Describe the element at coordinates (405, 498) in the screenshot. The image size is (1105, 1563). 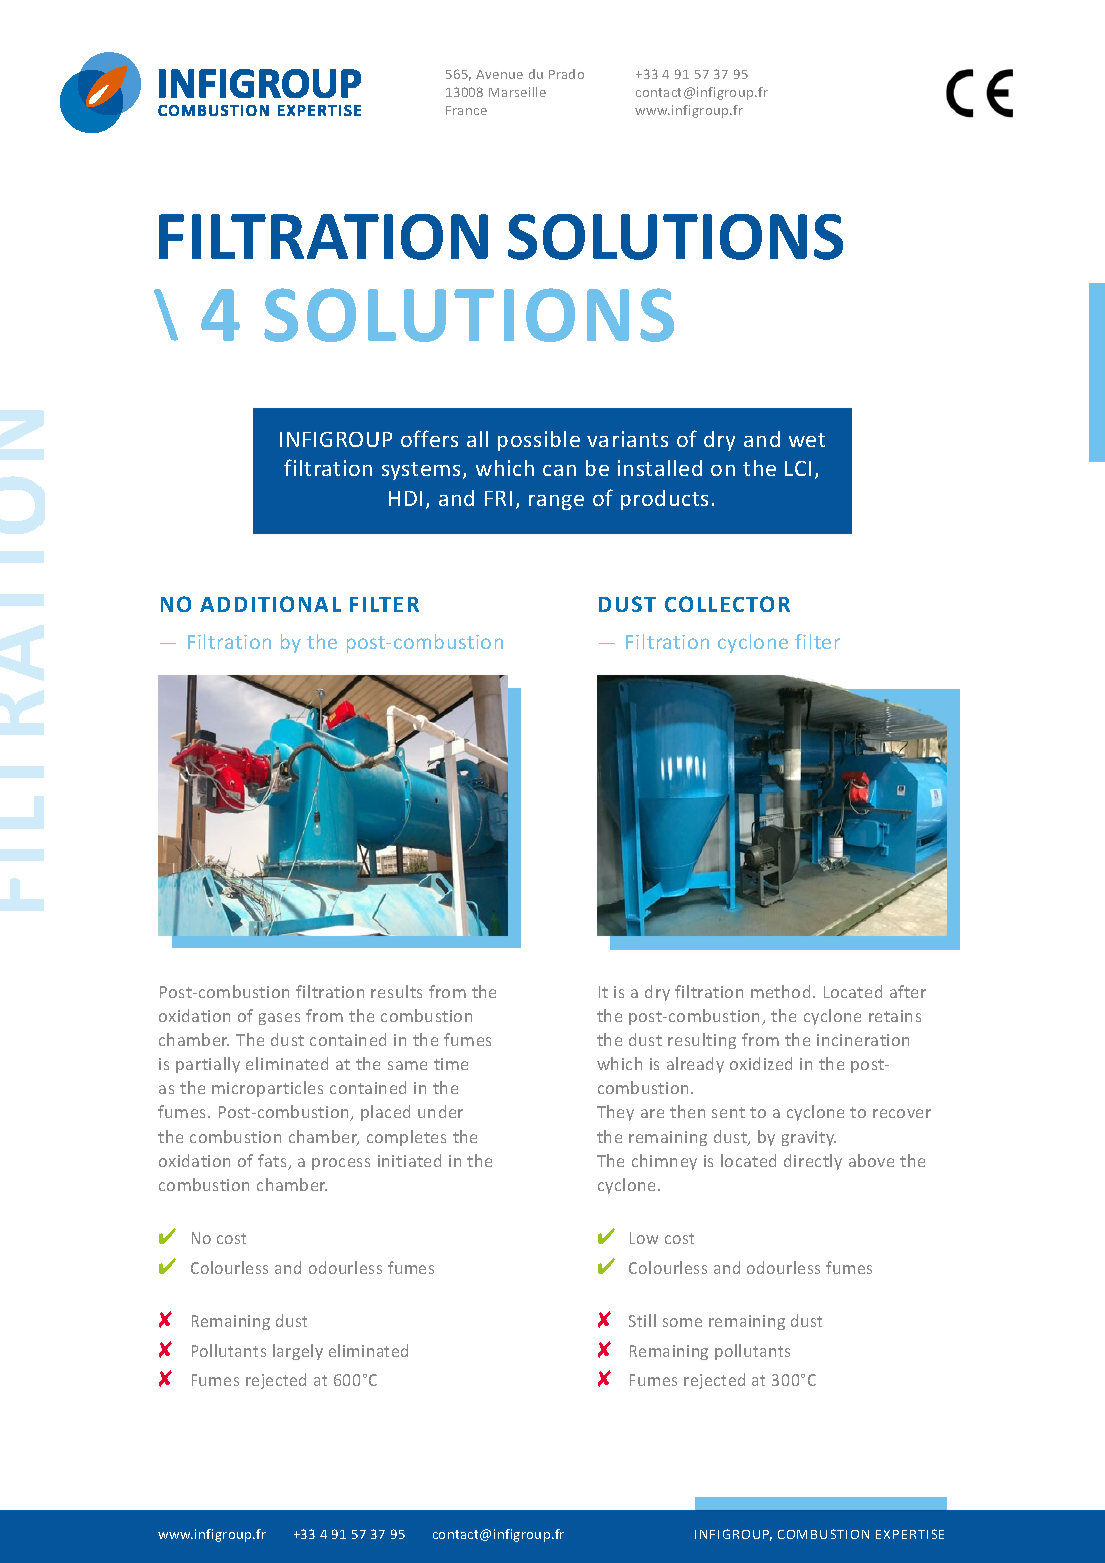
I see `HDI` at that location.
